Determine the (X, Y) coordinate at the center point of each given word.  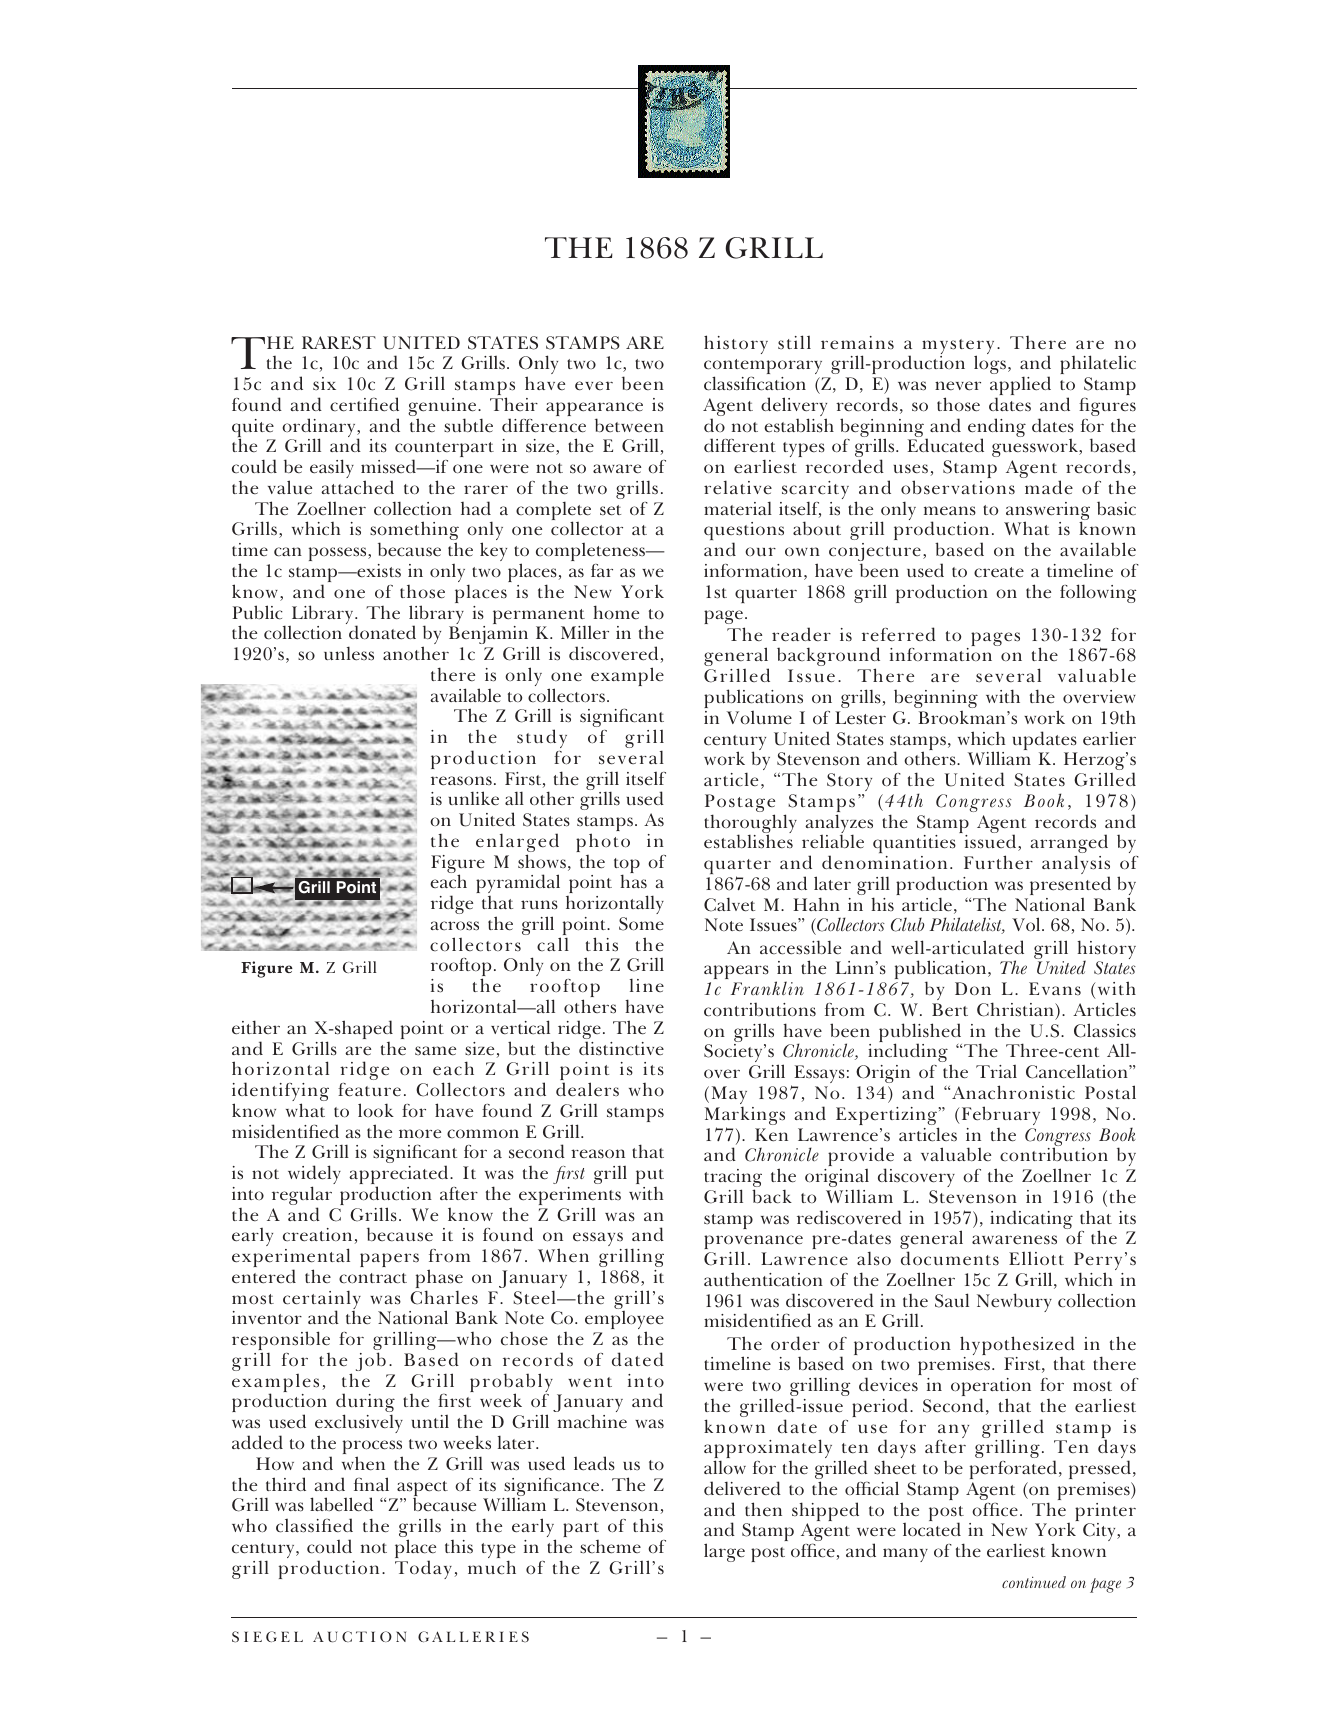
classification (755, 383)
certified (364, 404)
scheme (610, 1547)
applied (1020, 387)
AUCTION (359, 1637)
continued (1034, 1582)
